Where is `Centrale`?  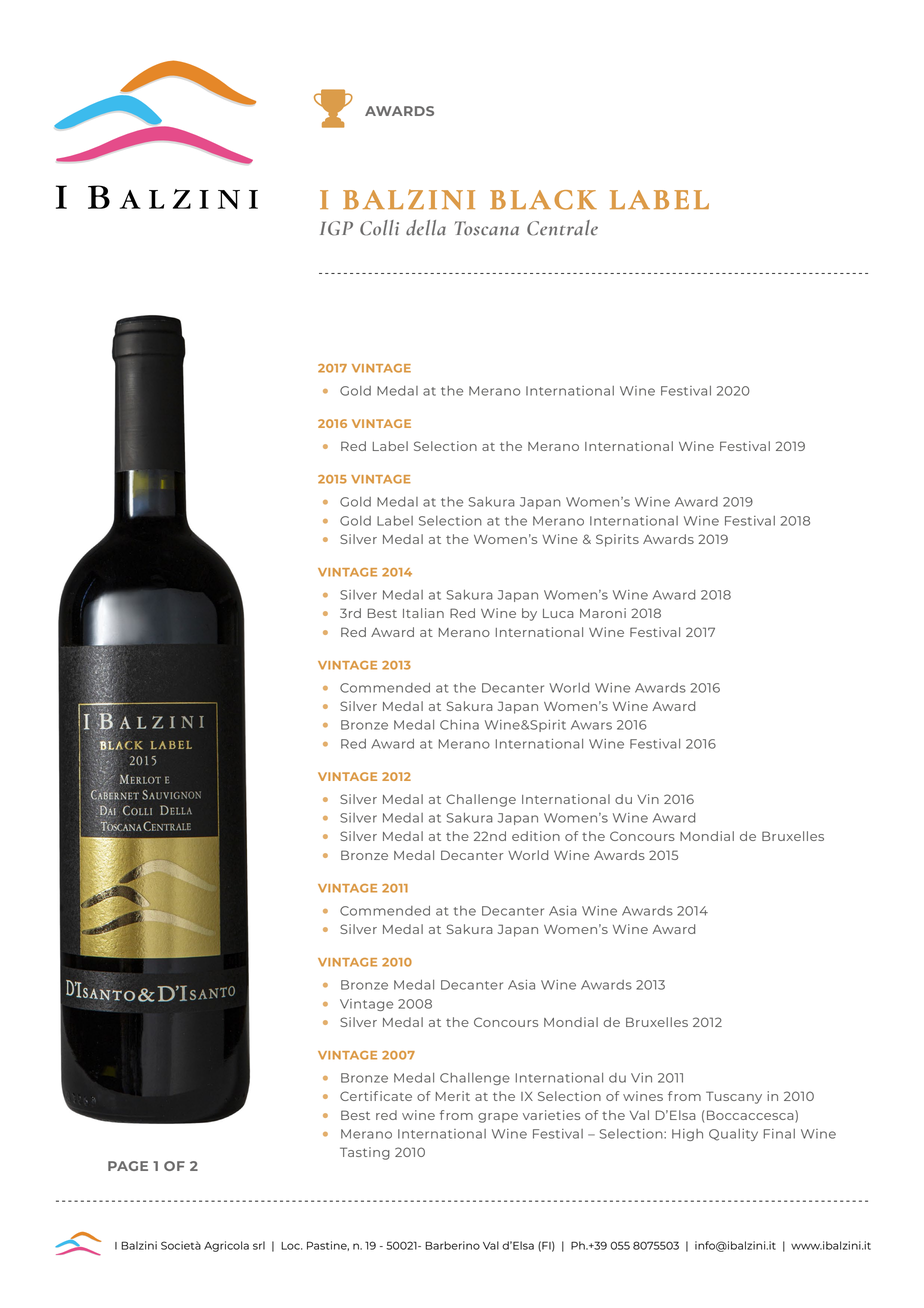 Centrale is located at coordinates (562, 228).
